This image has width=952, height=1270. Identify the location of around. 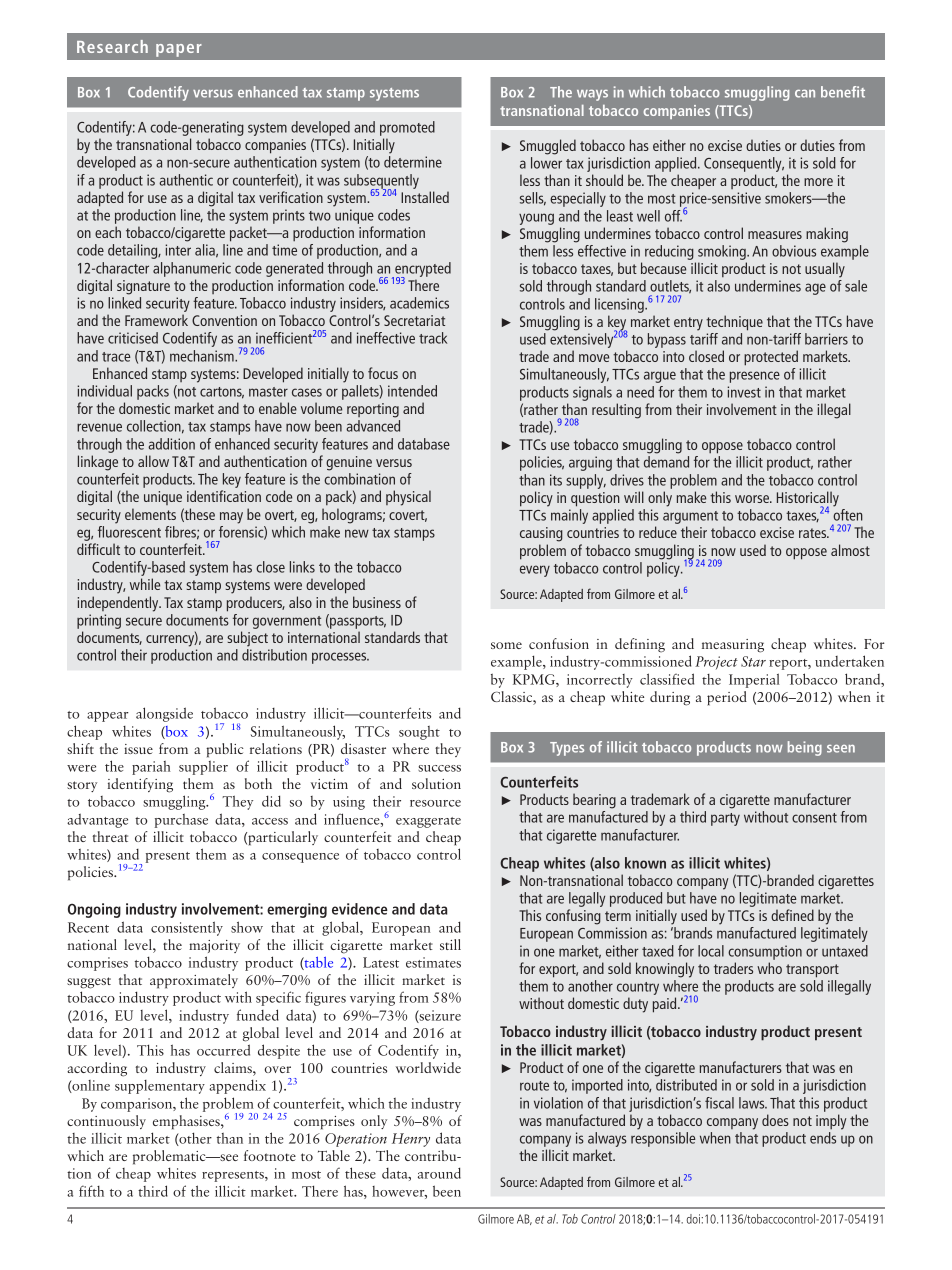
(439, 1173).
